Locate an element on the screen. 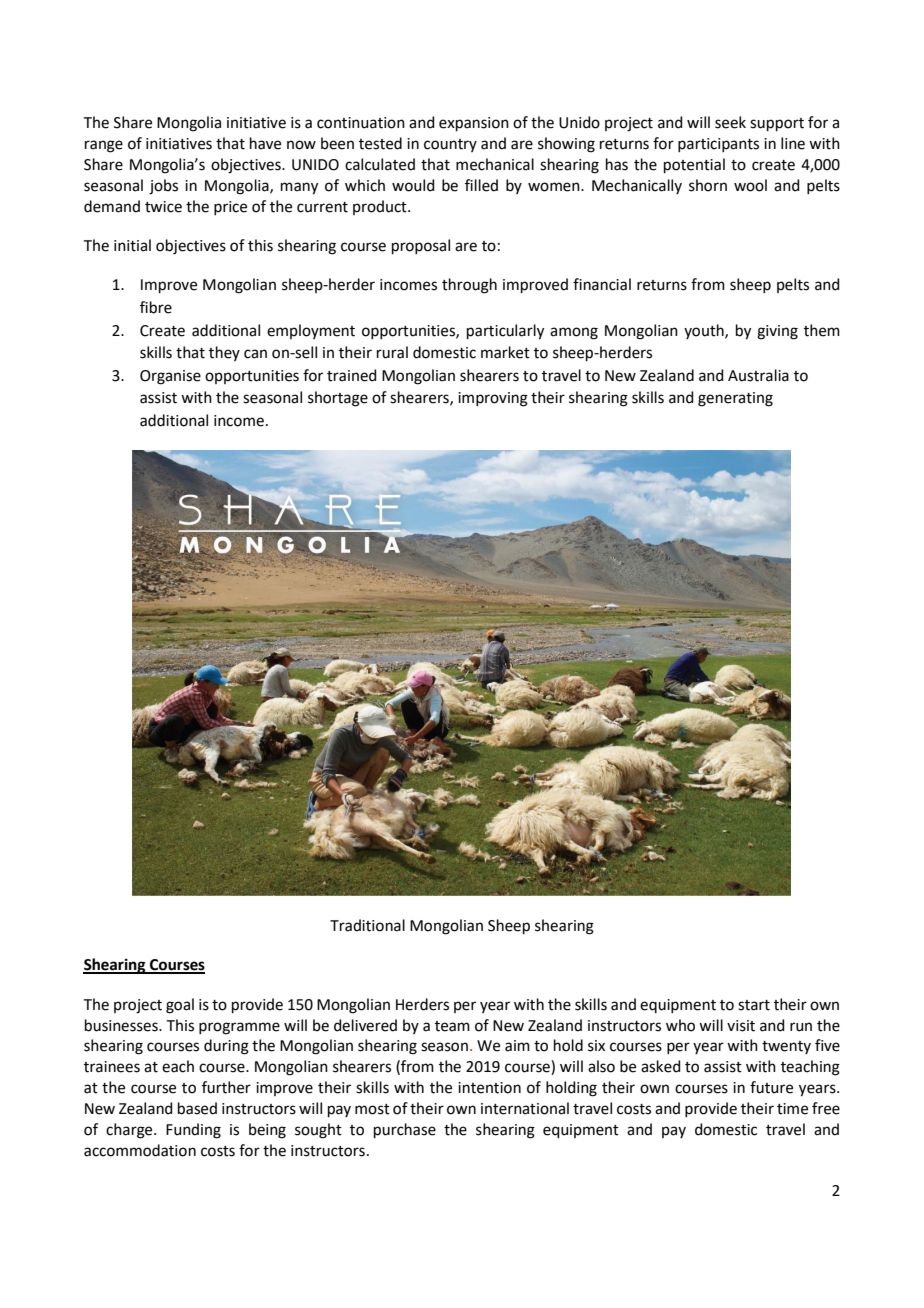 The width and height of the screenshot is (924, 1308). youth is located at coordinates (705, 331).
